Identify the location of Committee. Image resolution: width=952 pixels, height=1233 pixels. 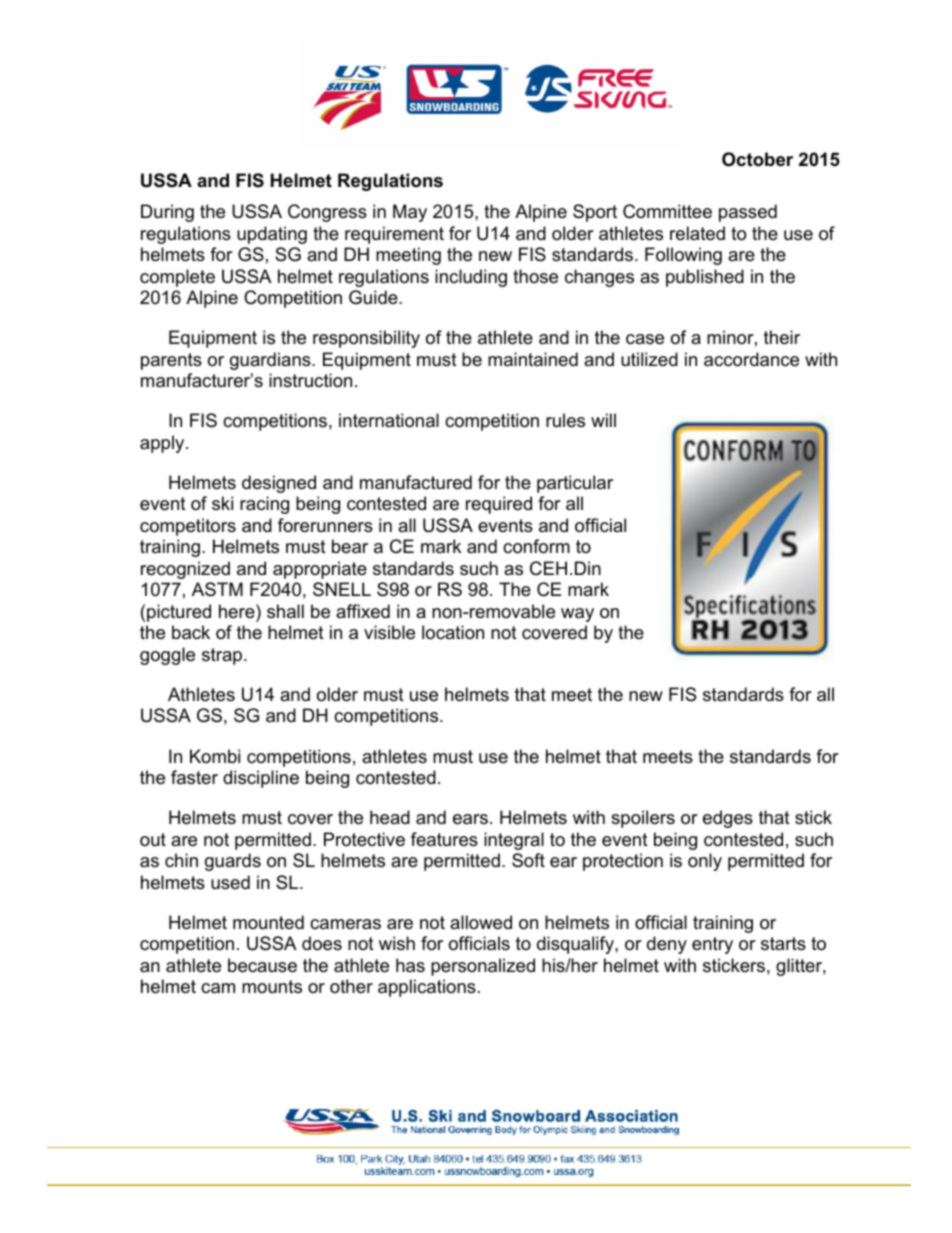
(667, 211).
